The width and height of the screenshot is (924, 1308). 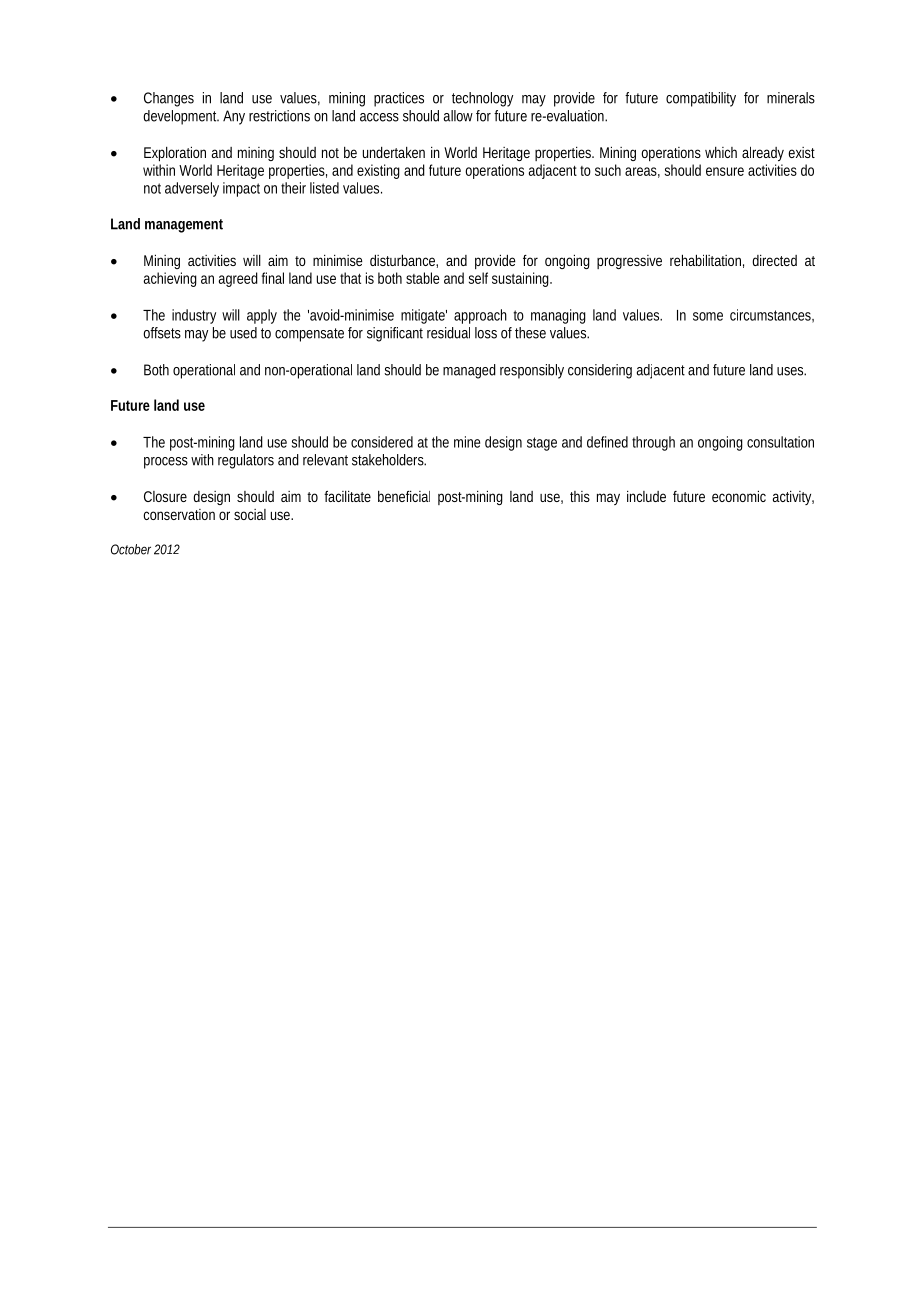 What do you see at coordinates (234, 117) in the screenshot?
I see `Any` at bounding box center [234, 117].
